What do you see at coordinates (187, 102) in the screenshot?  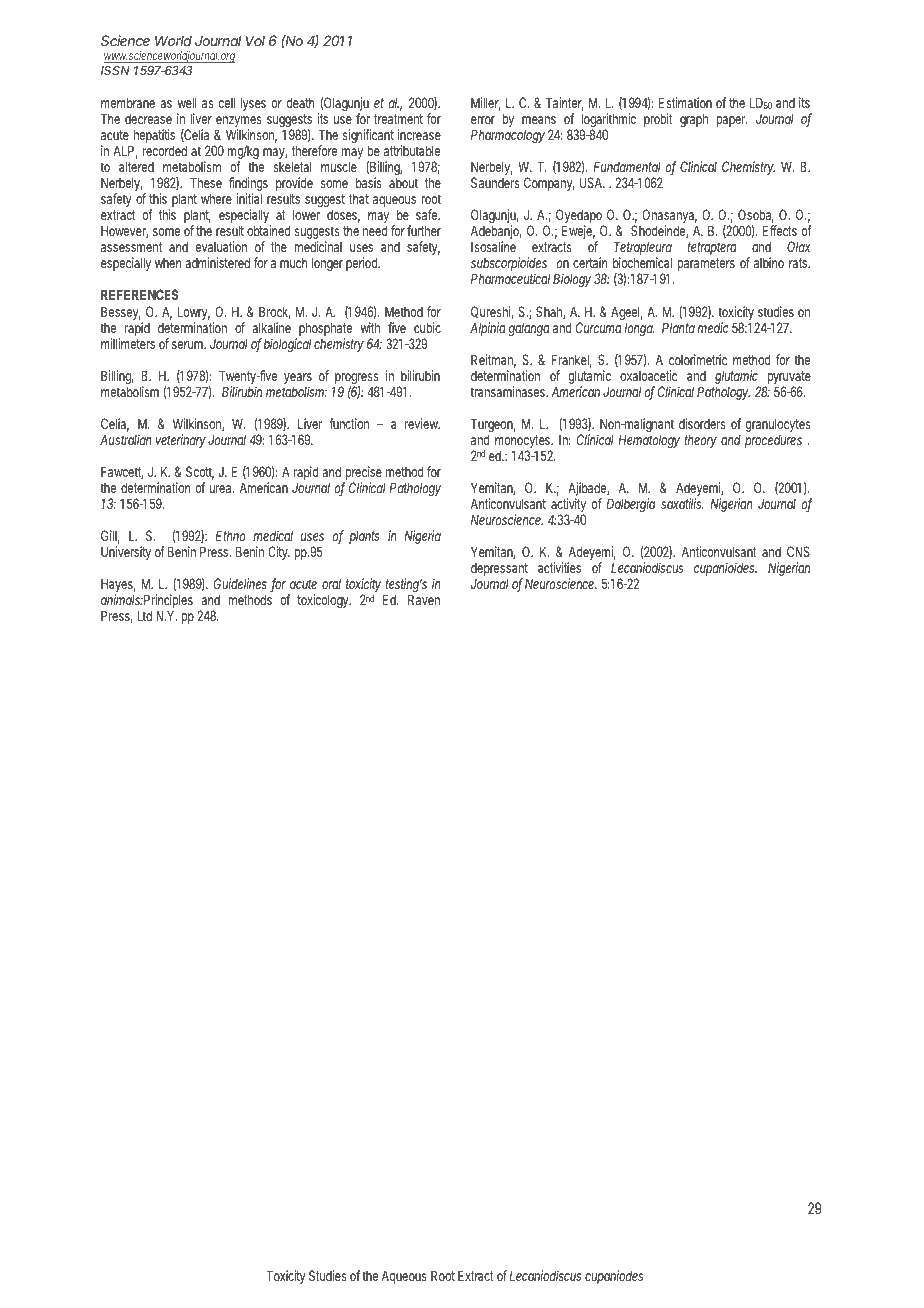 I see `well` at bounding box center [187, 102].
